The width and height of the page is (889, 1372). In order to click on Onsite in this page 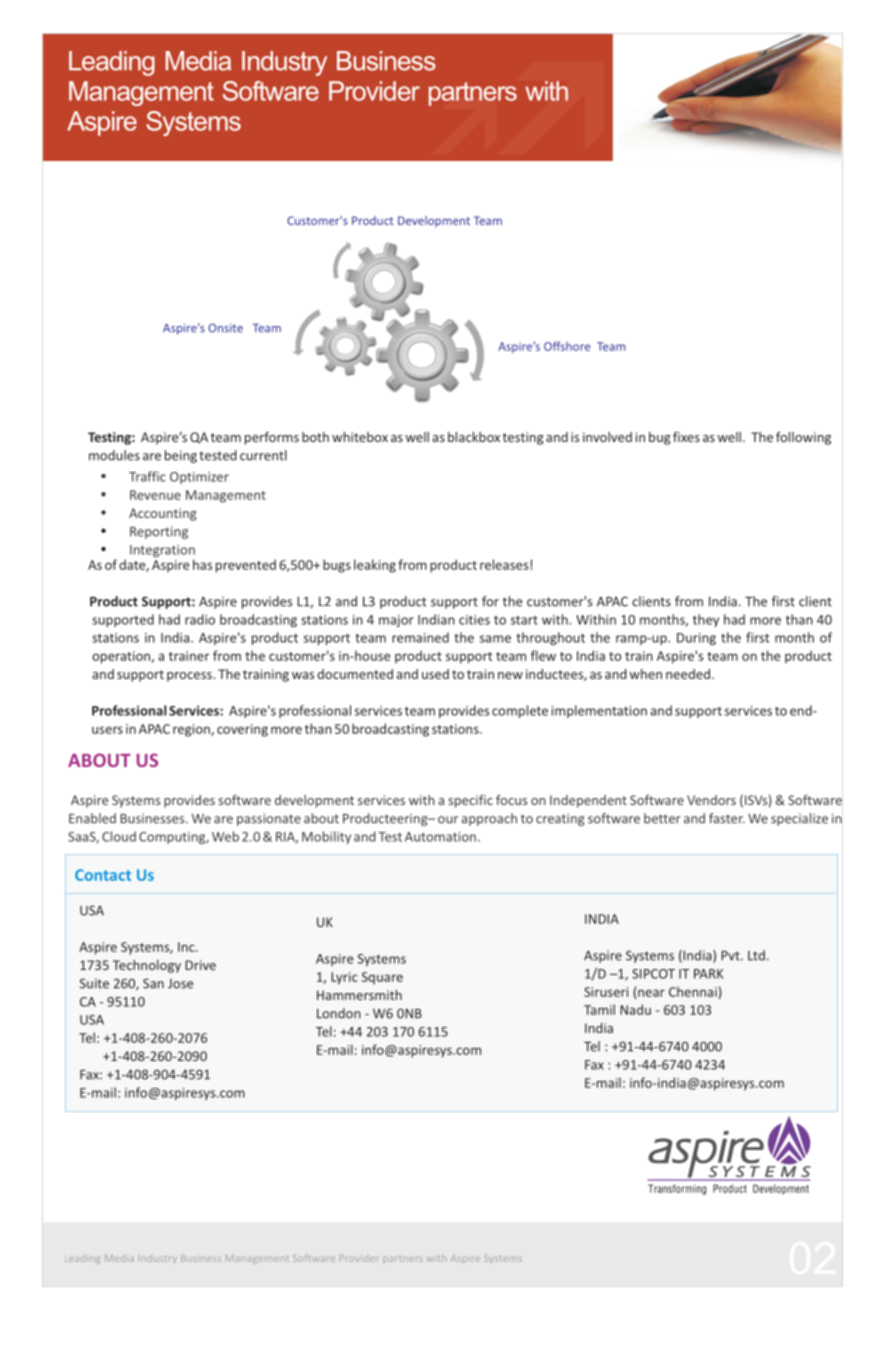, I will do `click(225, 328)`.
